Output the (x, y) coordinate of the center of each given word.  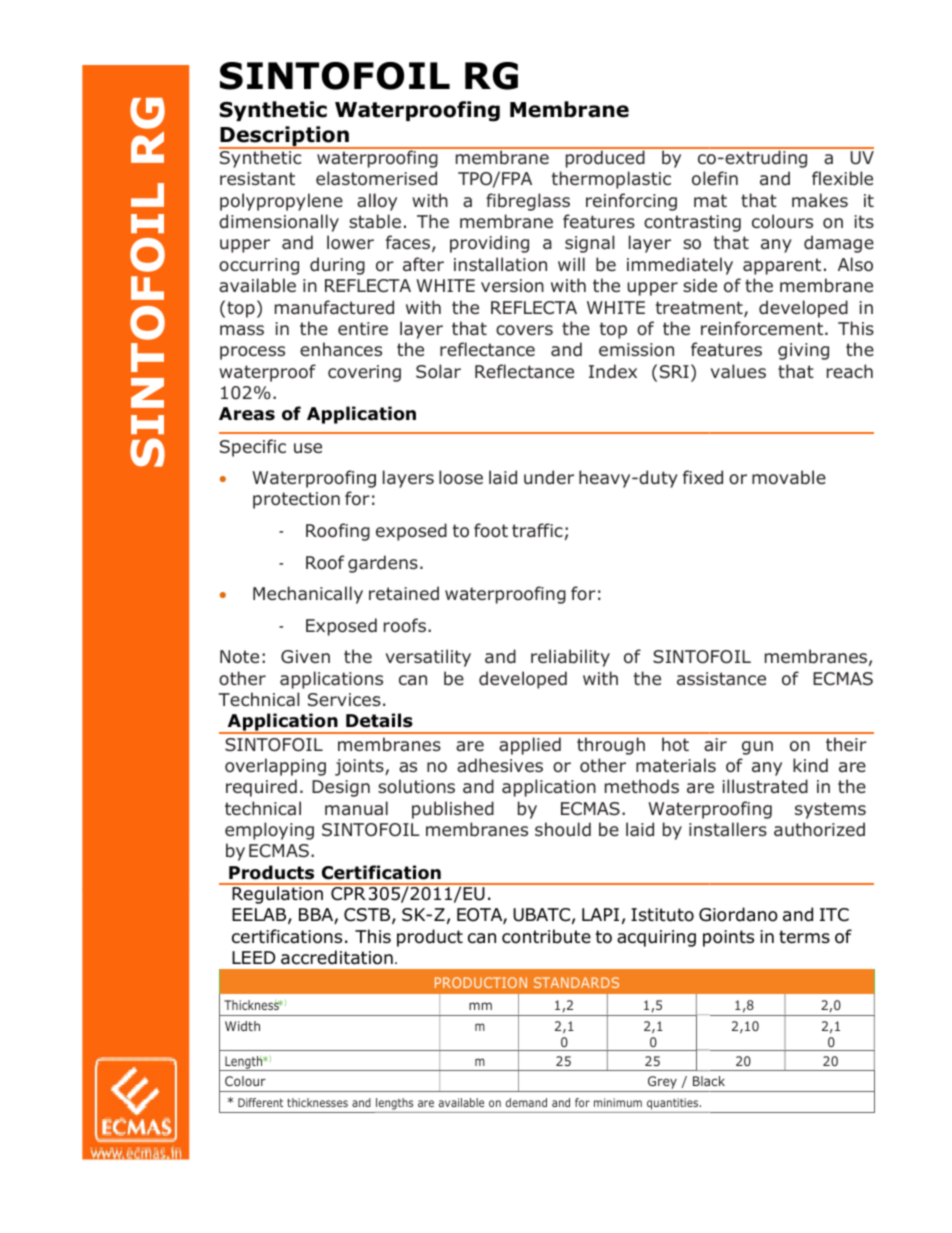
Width (242, 1026)
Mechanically (308, 595)
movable (789, 477)
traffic (537, 530)
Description (285, 137)
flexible (842, 178)
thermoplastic (611, 180)
